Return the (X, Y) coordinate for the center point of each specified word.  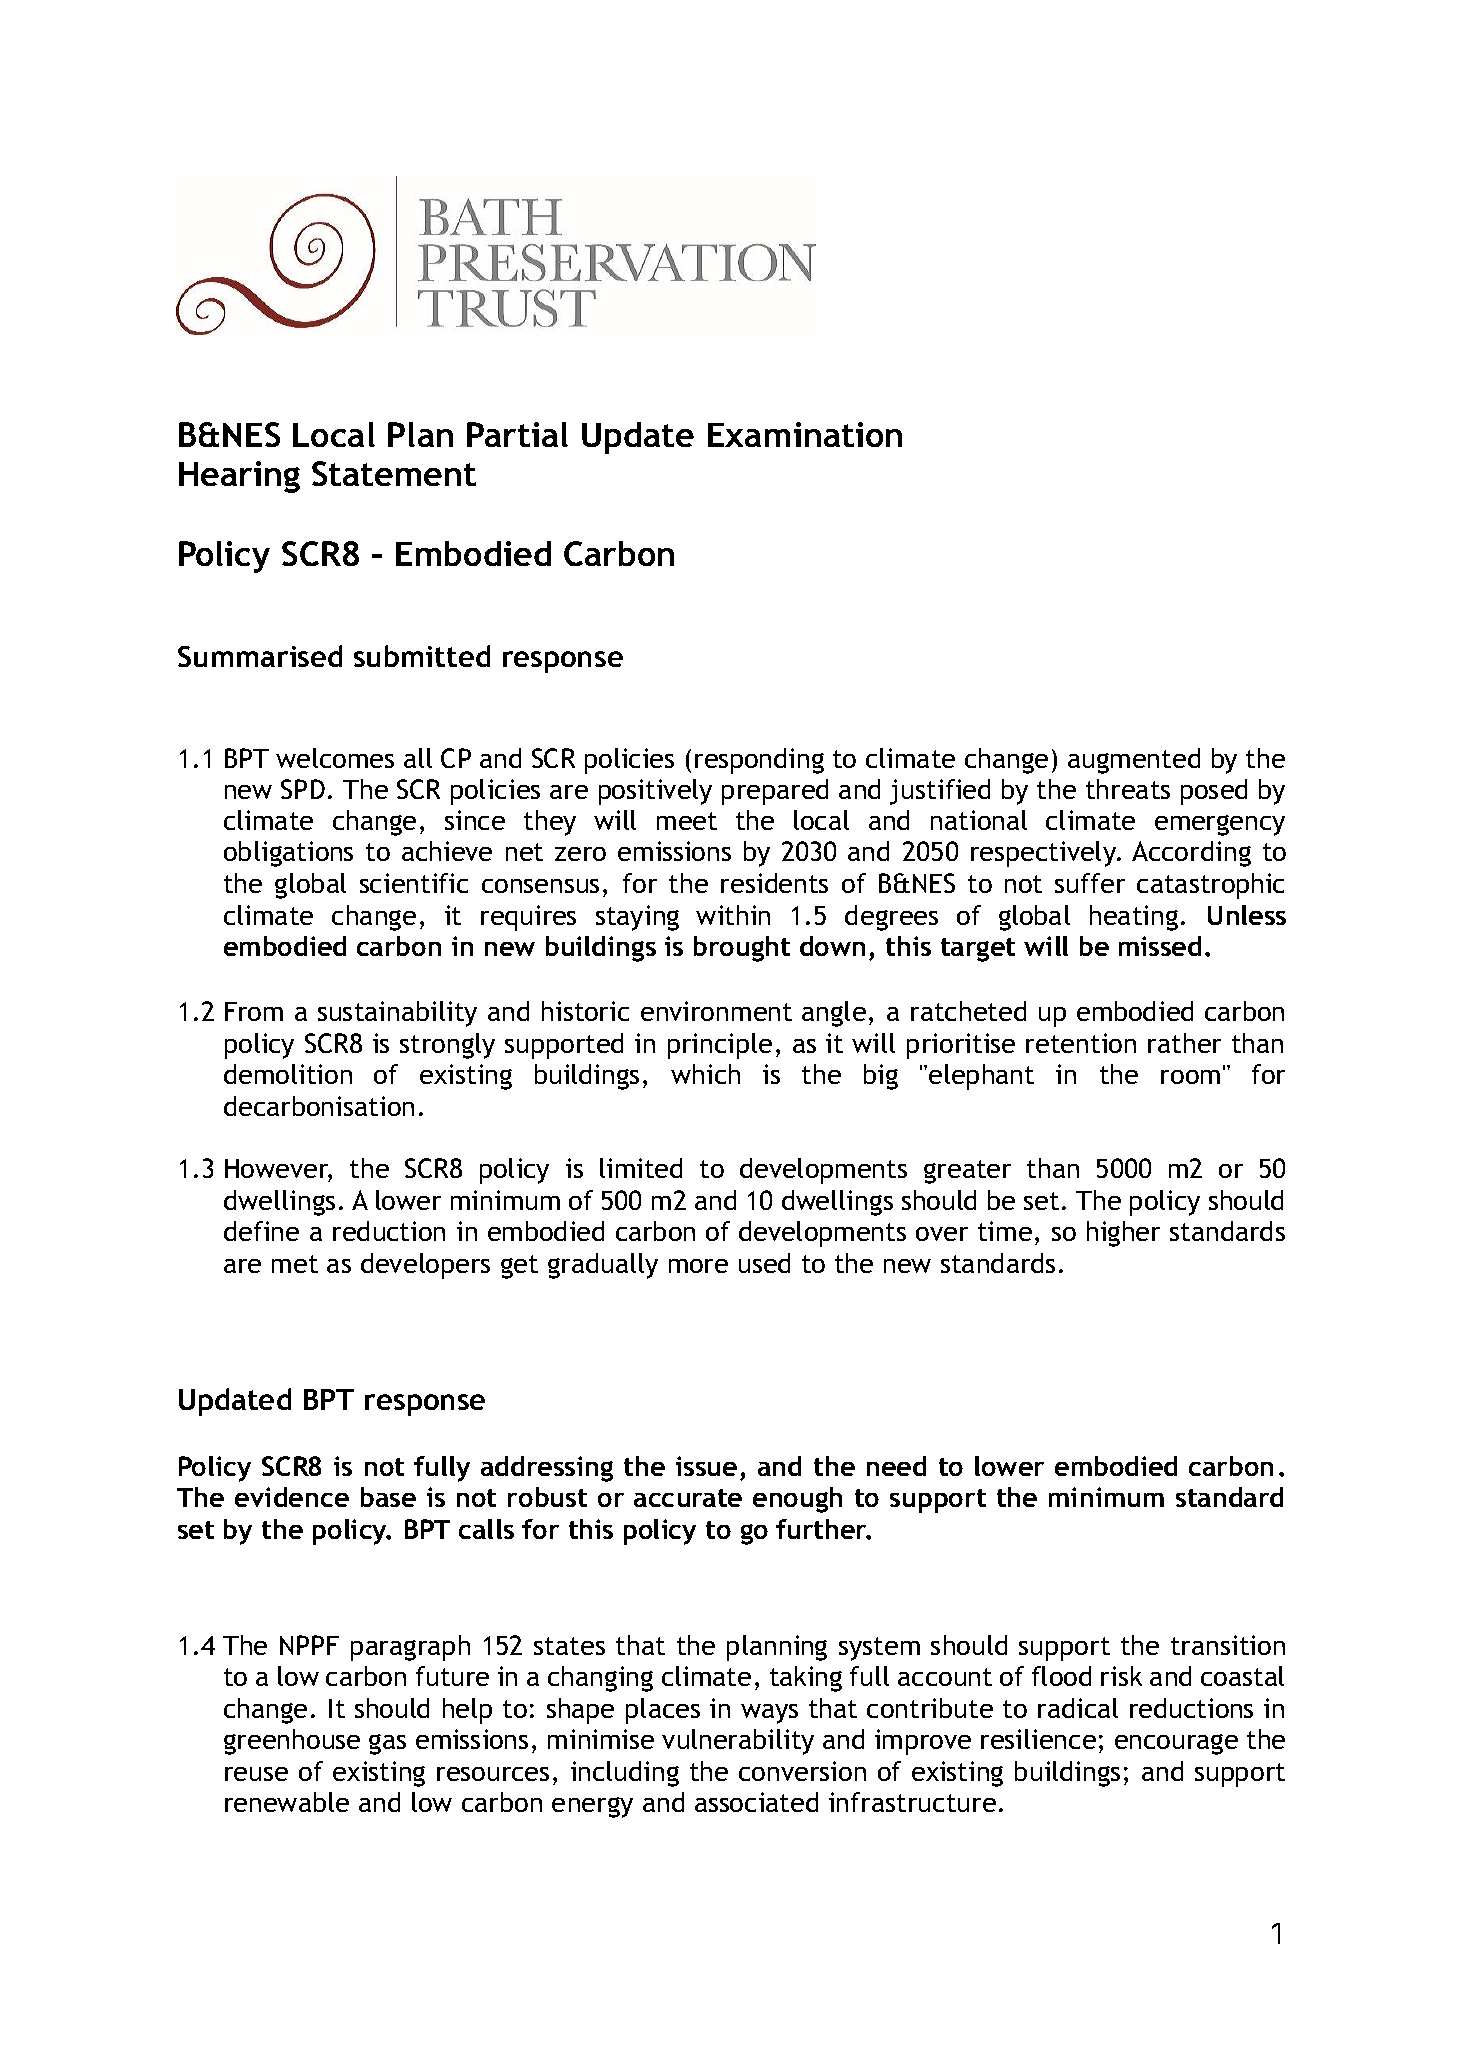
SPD (303, 789)
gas (387, 1744)
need (896, 1466)
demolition (288, 1074)
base (388, 1497)
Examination (805, 434)
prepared (775, 792)
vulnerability (738, 1742)
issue (706, 1466)
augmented (1134, 761)
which (705, 1074)
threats (1128, 789)
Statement (394, 473)
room (1190, 1077)
